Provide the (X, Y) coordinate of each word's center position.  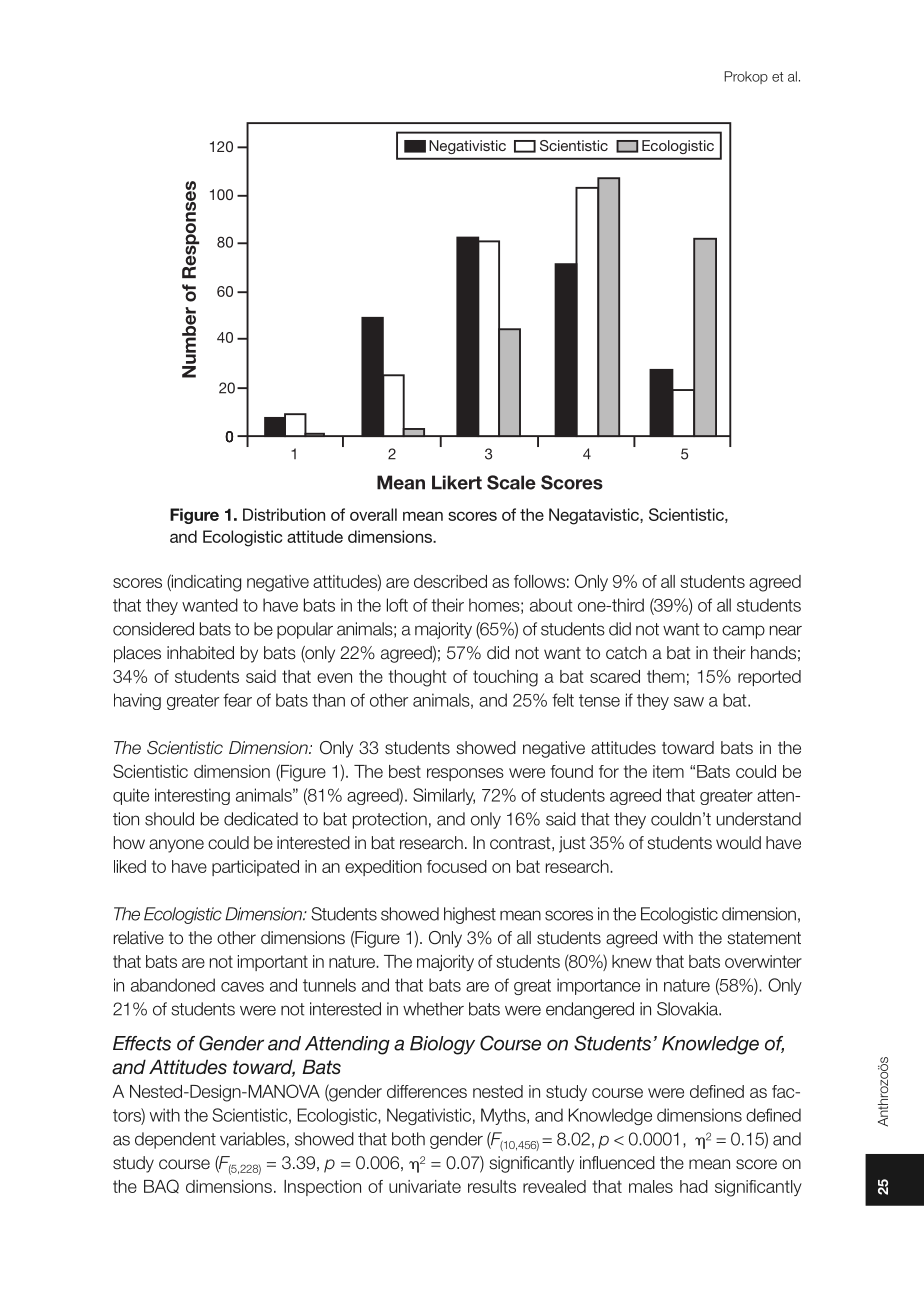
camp (743, 632)
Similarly (444, 796)
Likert (457, 482)
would (738, 842)
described (450, 581)
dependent (175, 1140)
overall (373, 514)
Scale (511, 482)
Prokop (746, 77)
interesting (192, 796)
